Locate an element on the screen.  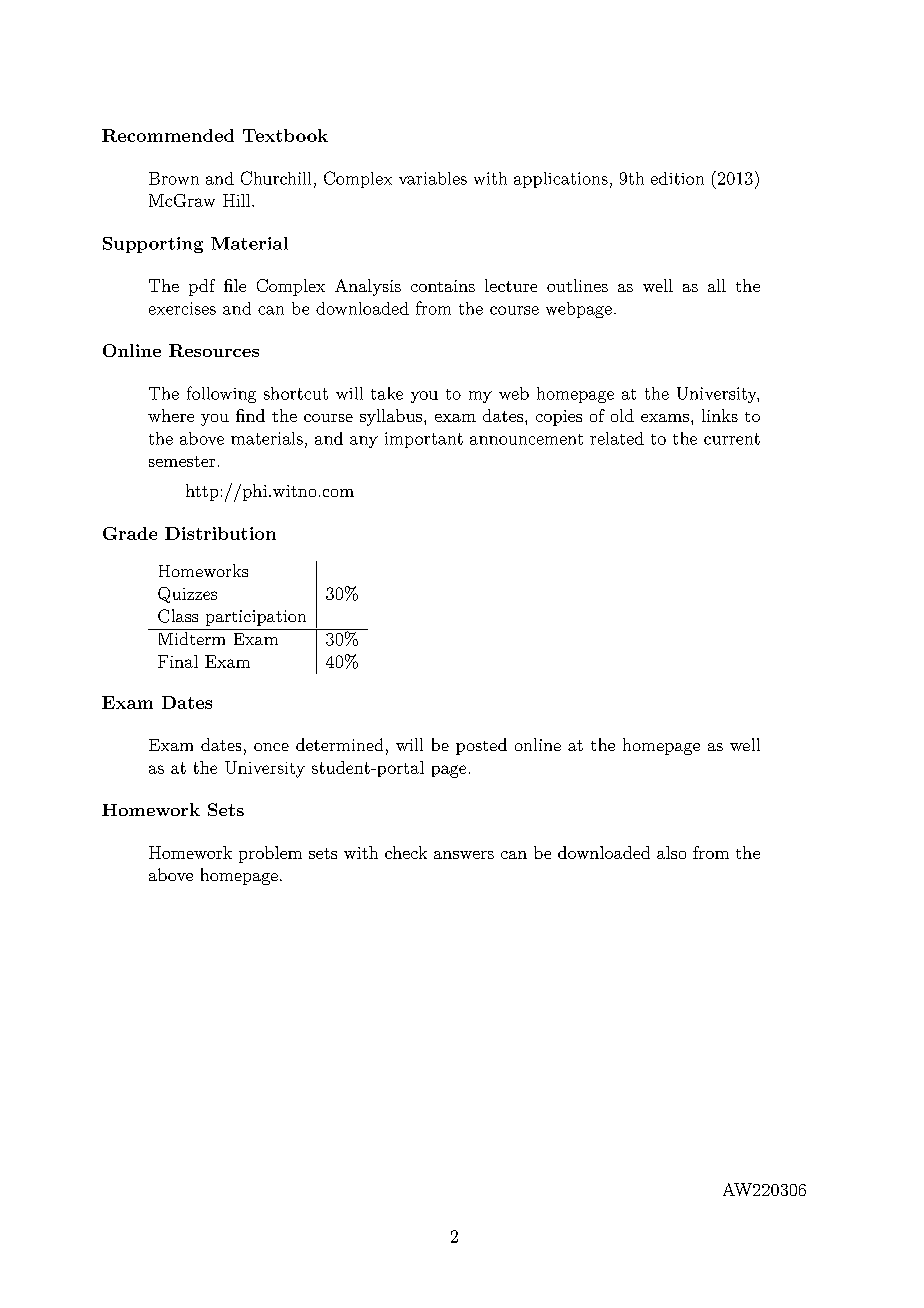
following is located at coordinates (221, 394).
